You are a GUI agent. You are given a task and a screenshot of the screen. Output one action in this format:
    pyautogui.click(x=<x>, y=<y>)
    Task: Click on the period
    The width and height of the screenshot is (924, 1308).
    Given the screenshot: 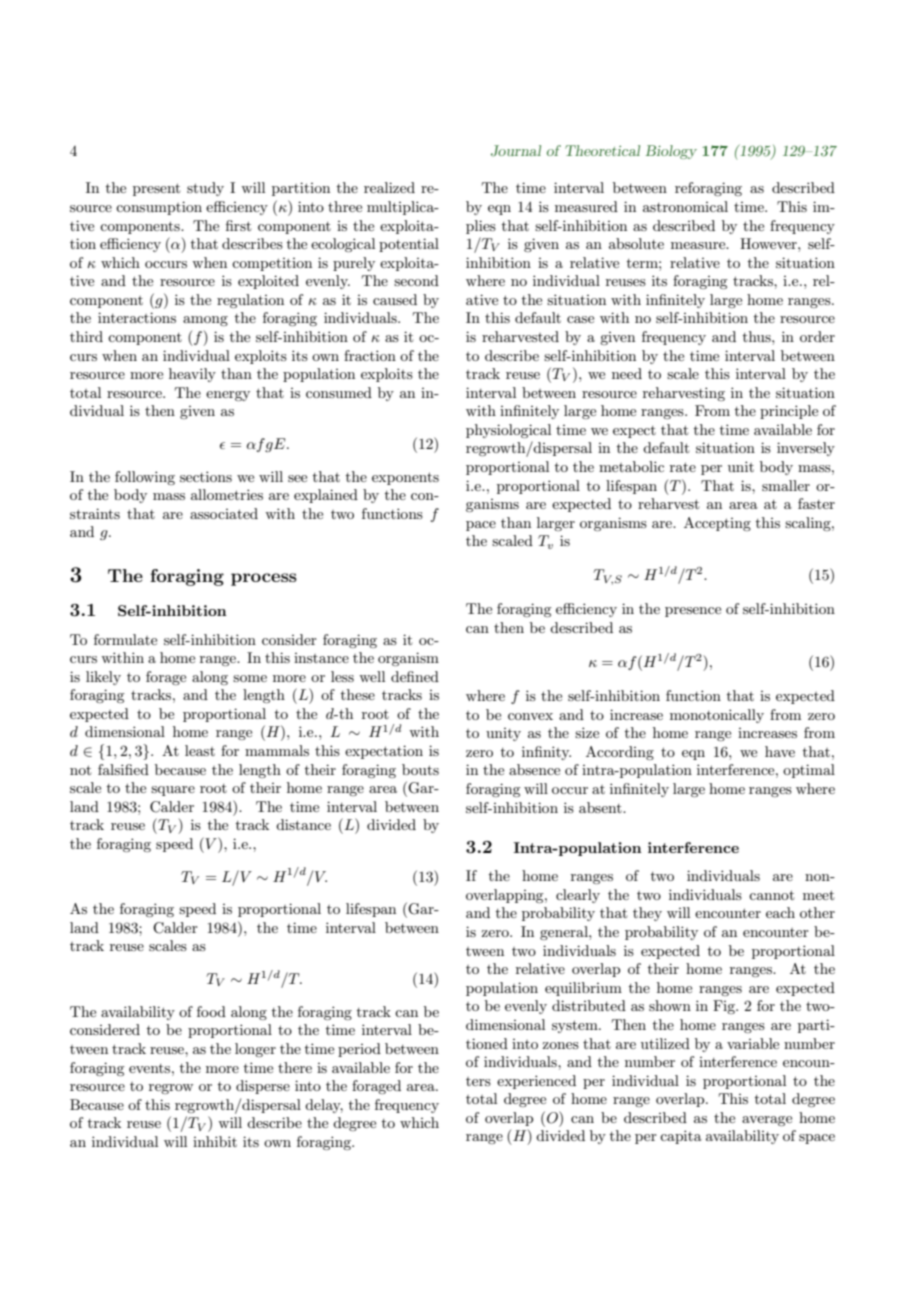 What is the action you would take?
    pyautogui.click(x=359, y=1050)
